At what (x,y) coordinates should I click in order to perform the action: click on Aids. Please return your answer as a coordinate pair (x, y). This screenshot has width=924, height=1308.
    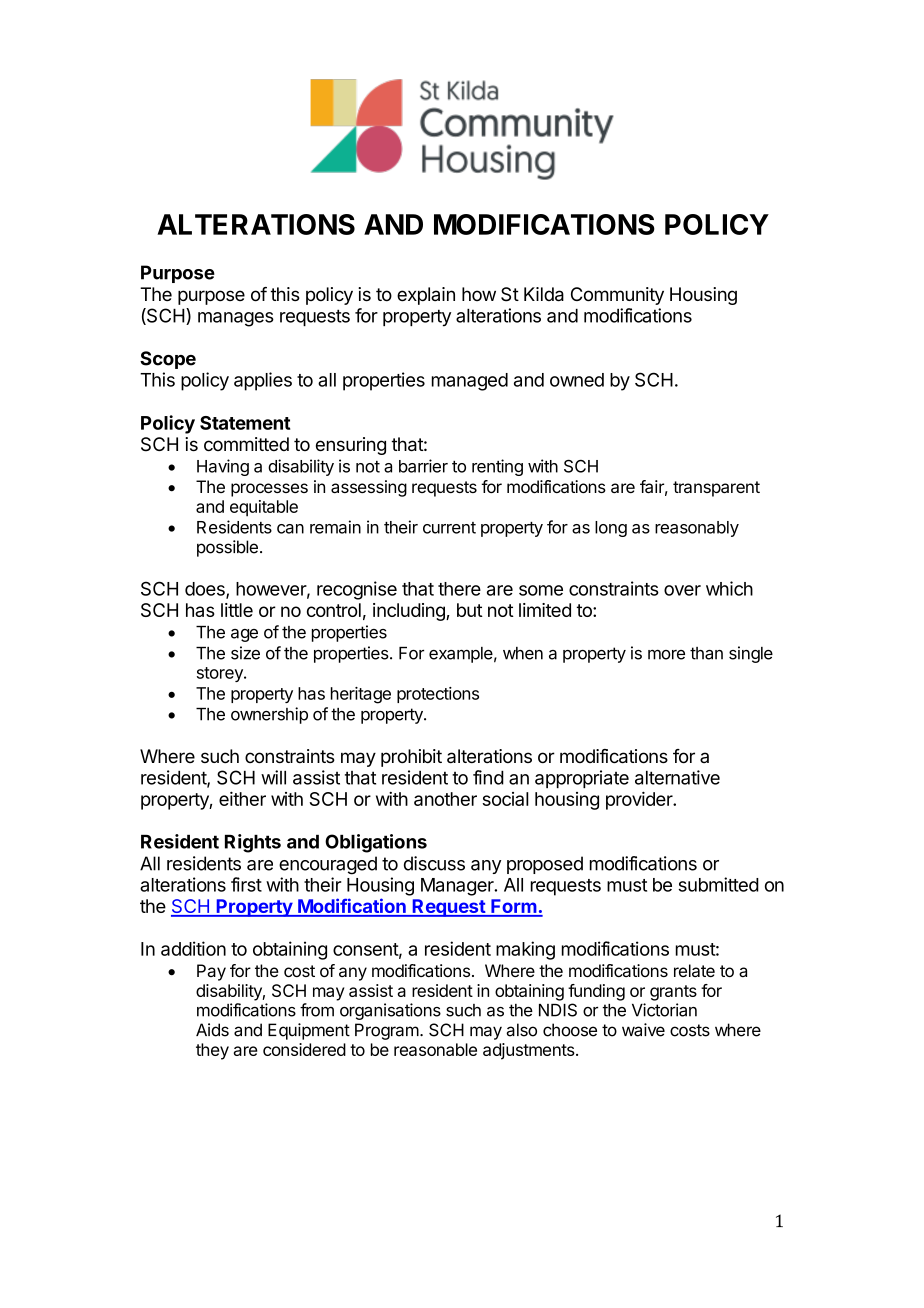
    Looking at the image, I should click on (212, 1030).
